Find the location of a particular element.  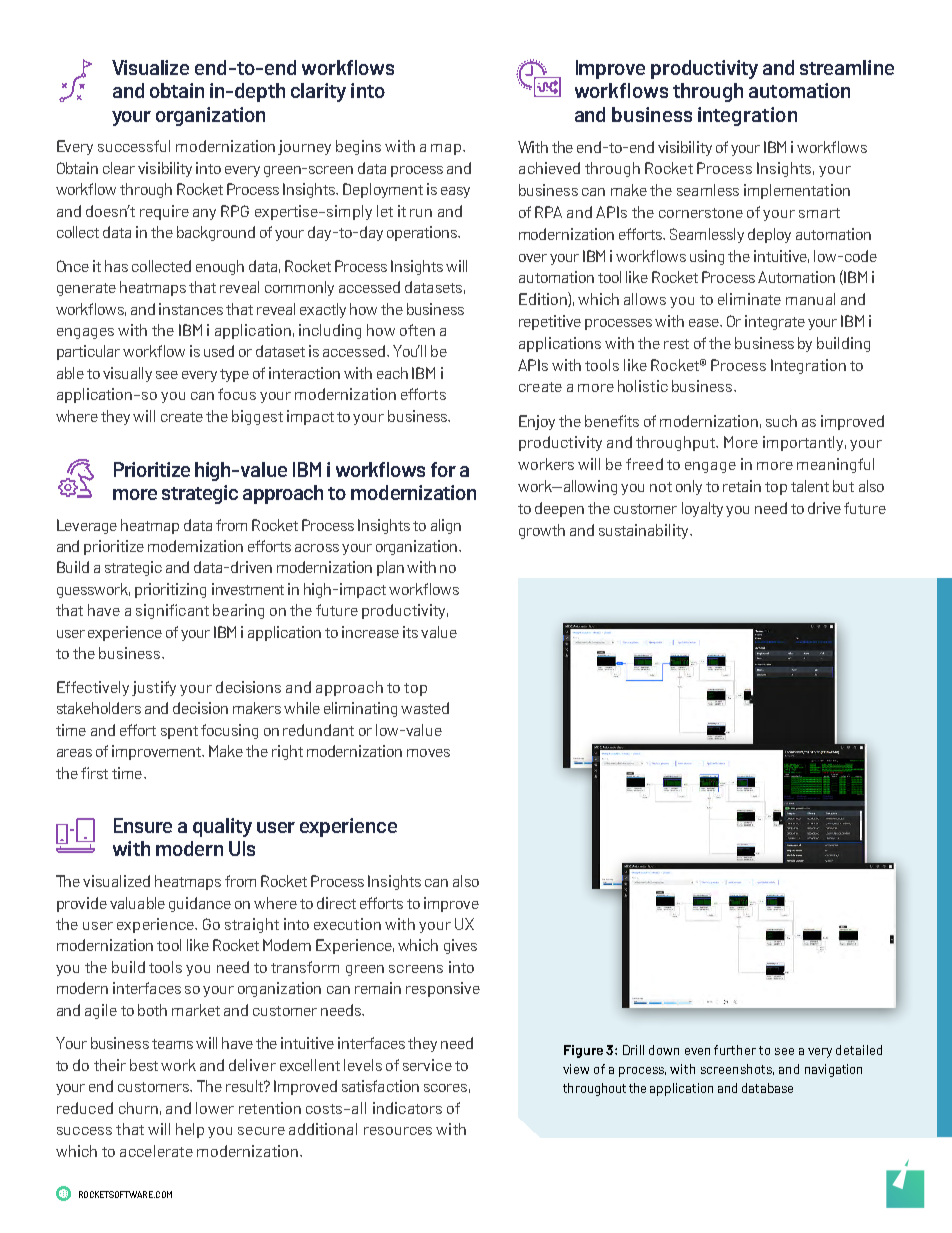

clear is located at coordinates (119, 168).
